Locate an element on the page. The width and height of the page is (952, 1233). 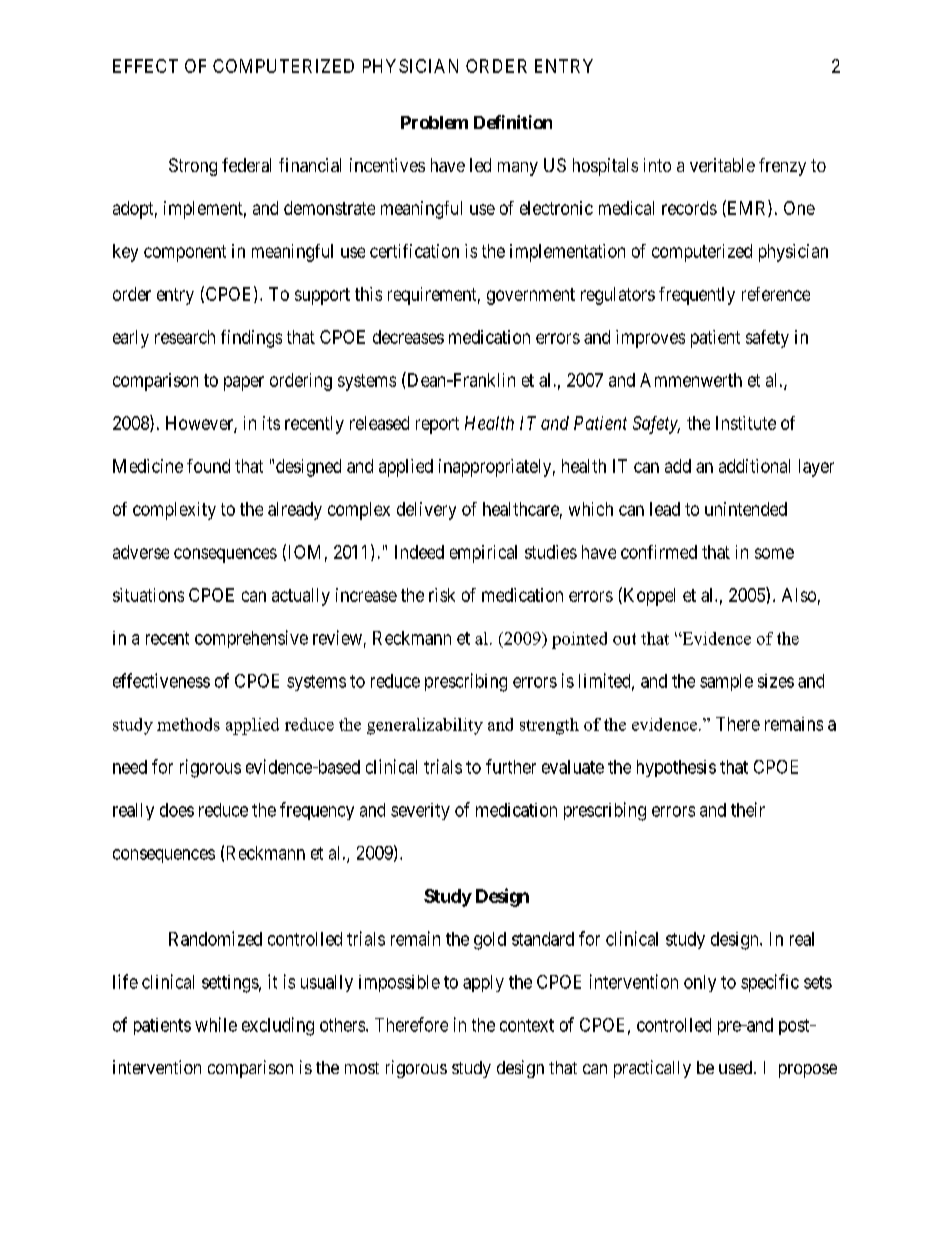
does is located at coordinates (177, 810).
